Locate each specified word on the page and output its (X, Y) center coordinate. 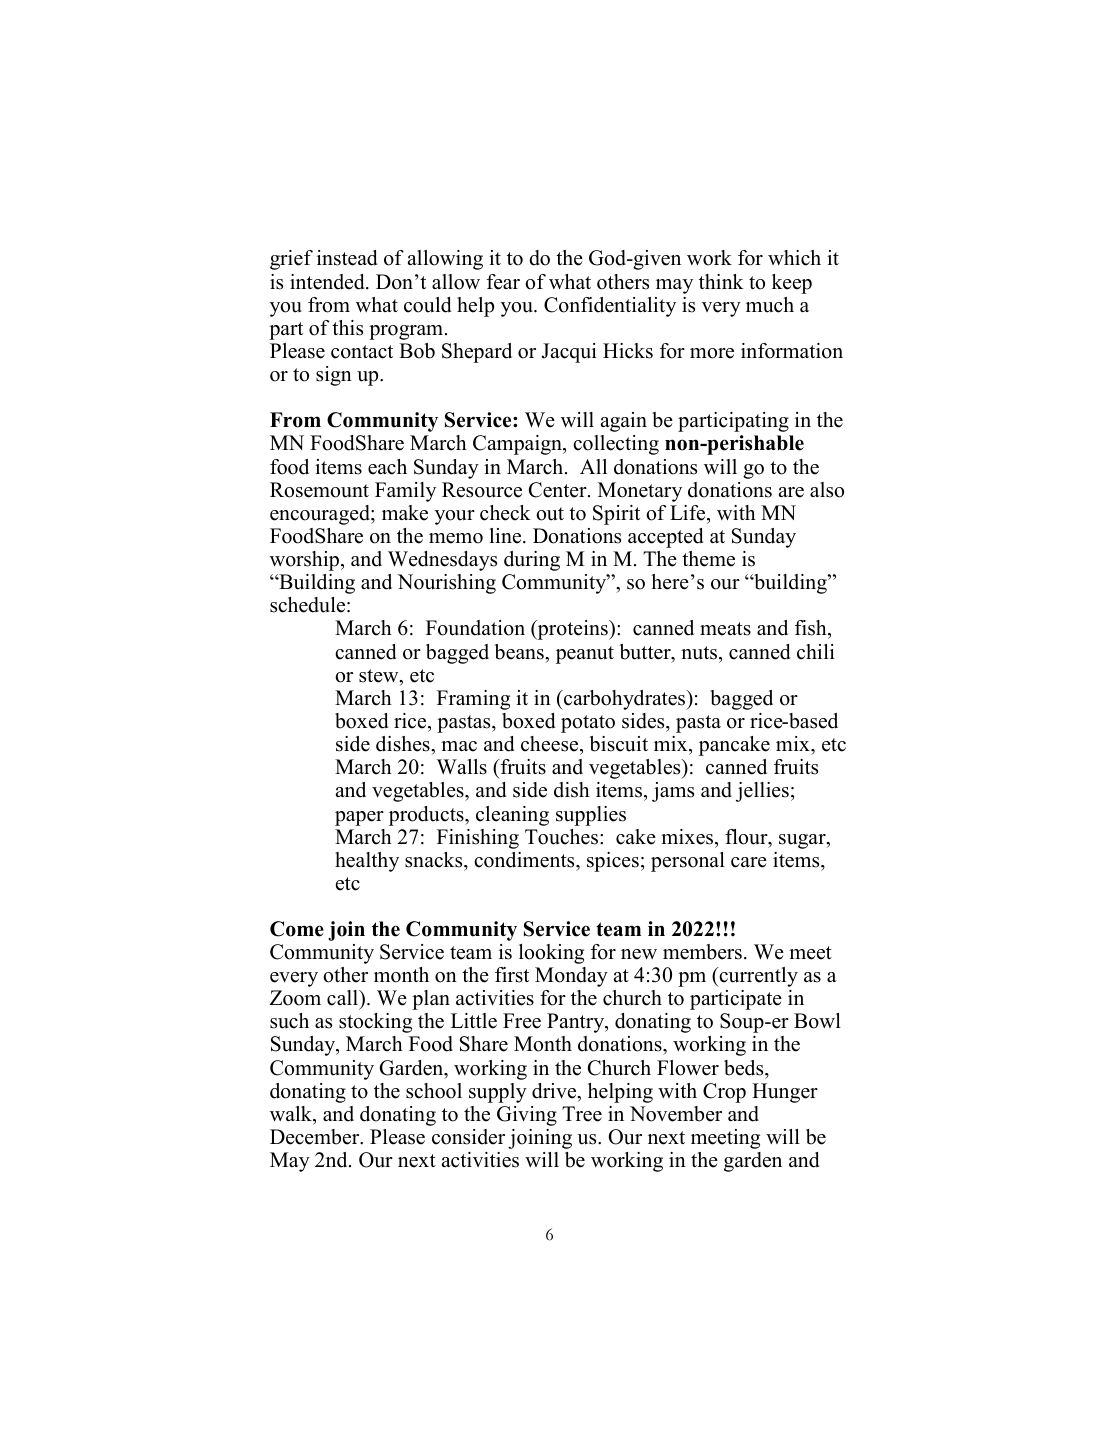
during (532, 561)
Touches (561, 837)
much (770, 305)
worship (306, 561)
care (749, 862)
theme (708, 559)
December (316, 1137)
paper (359, 818)
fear (503, 282)
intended (328, 282)
